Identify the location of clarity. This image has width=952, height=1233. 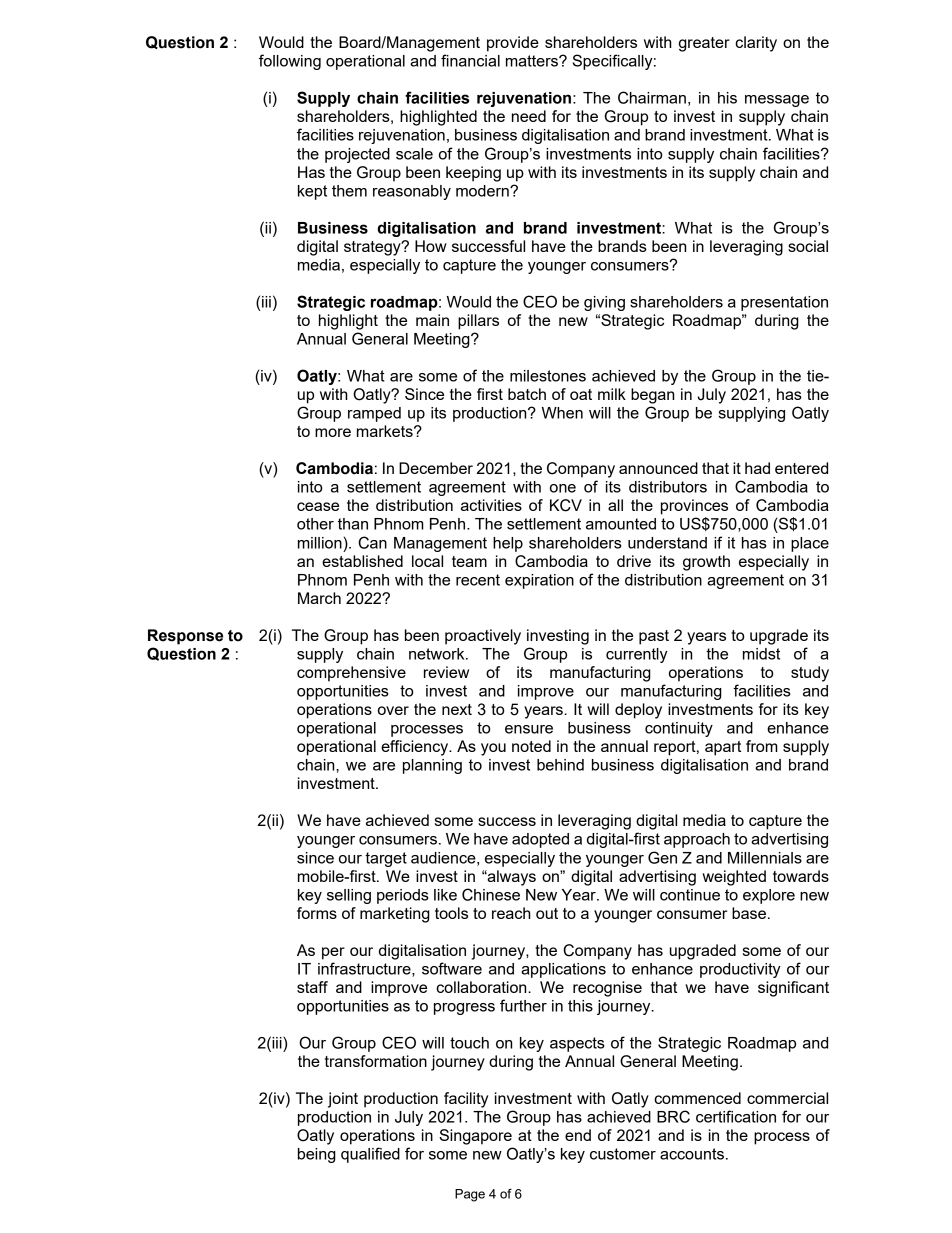
(756, 44).
